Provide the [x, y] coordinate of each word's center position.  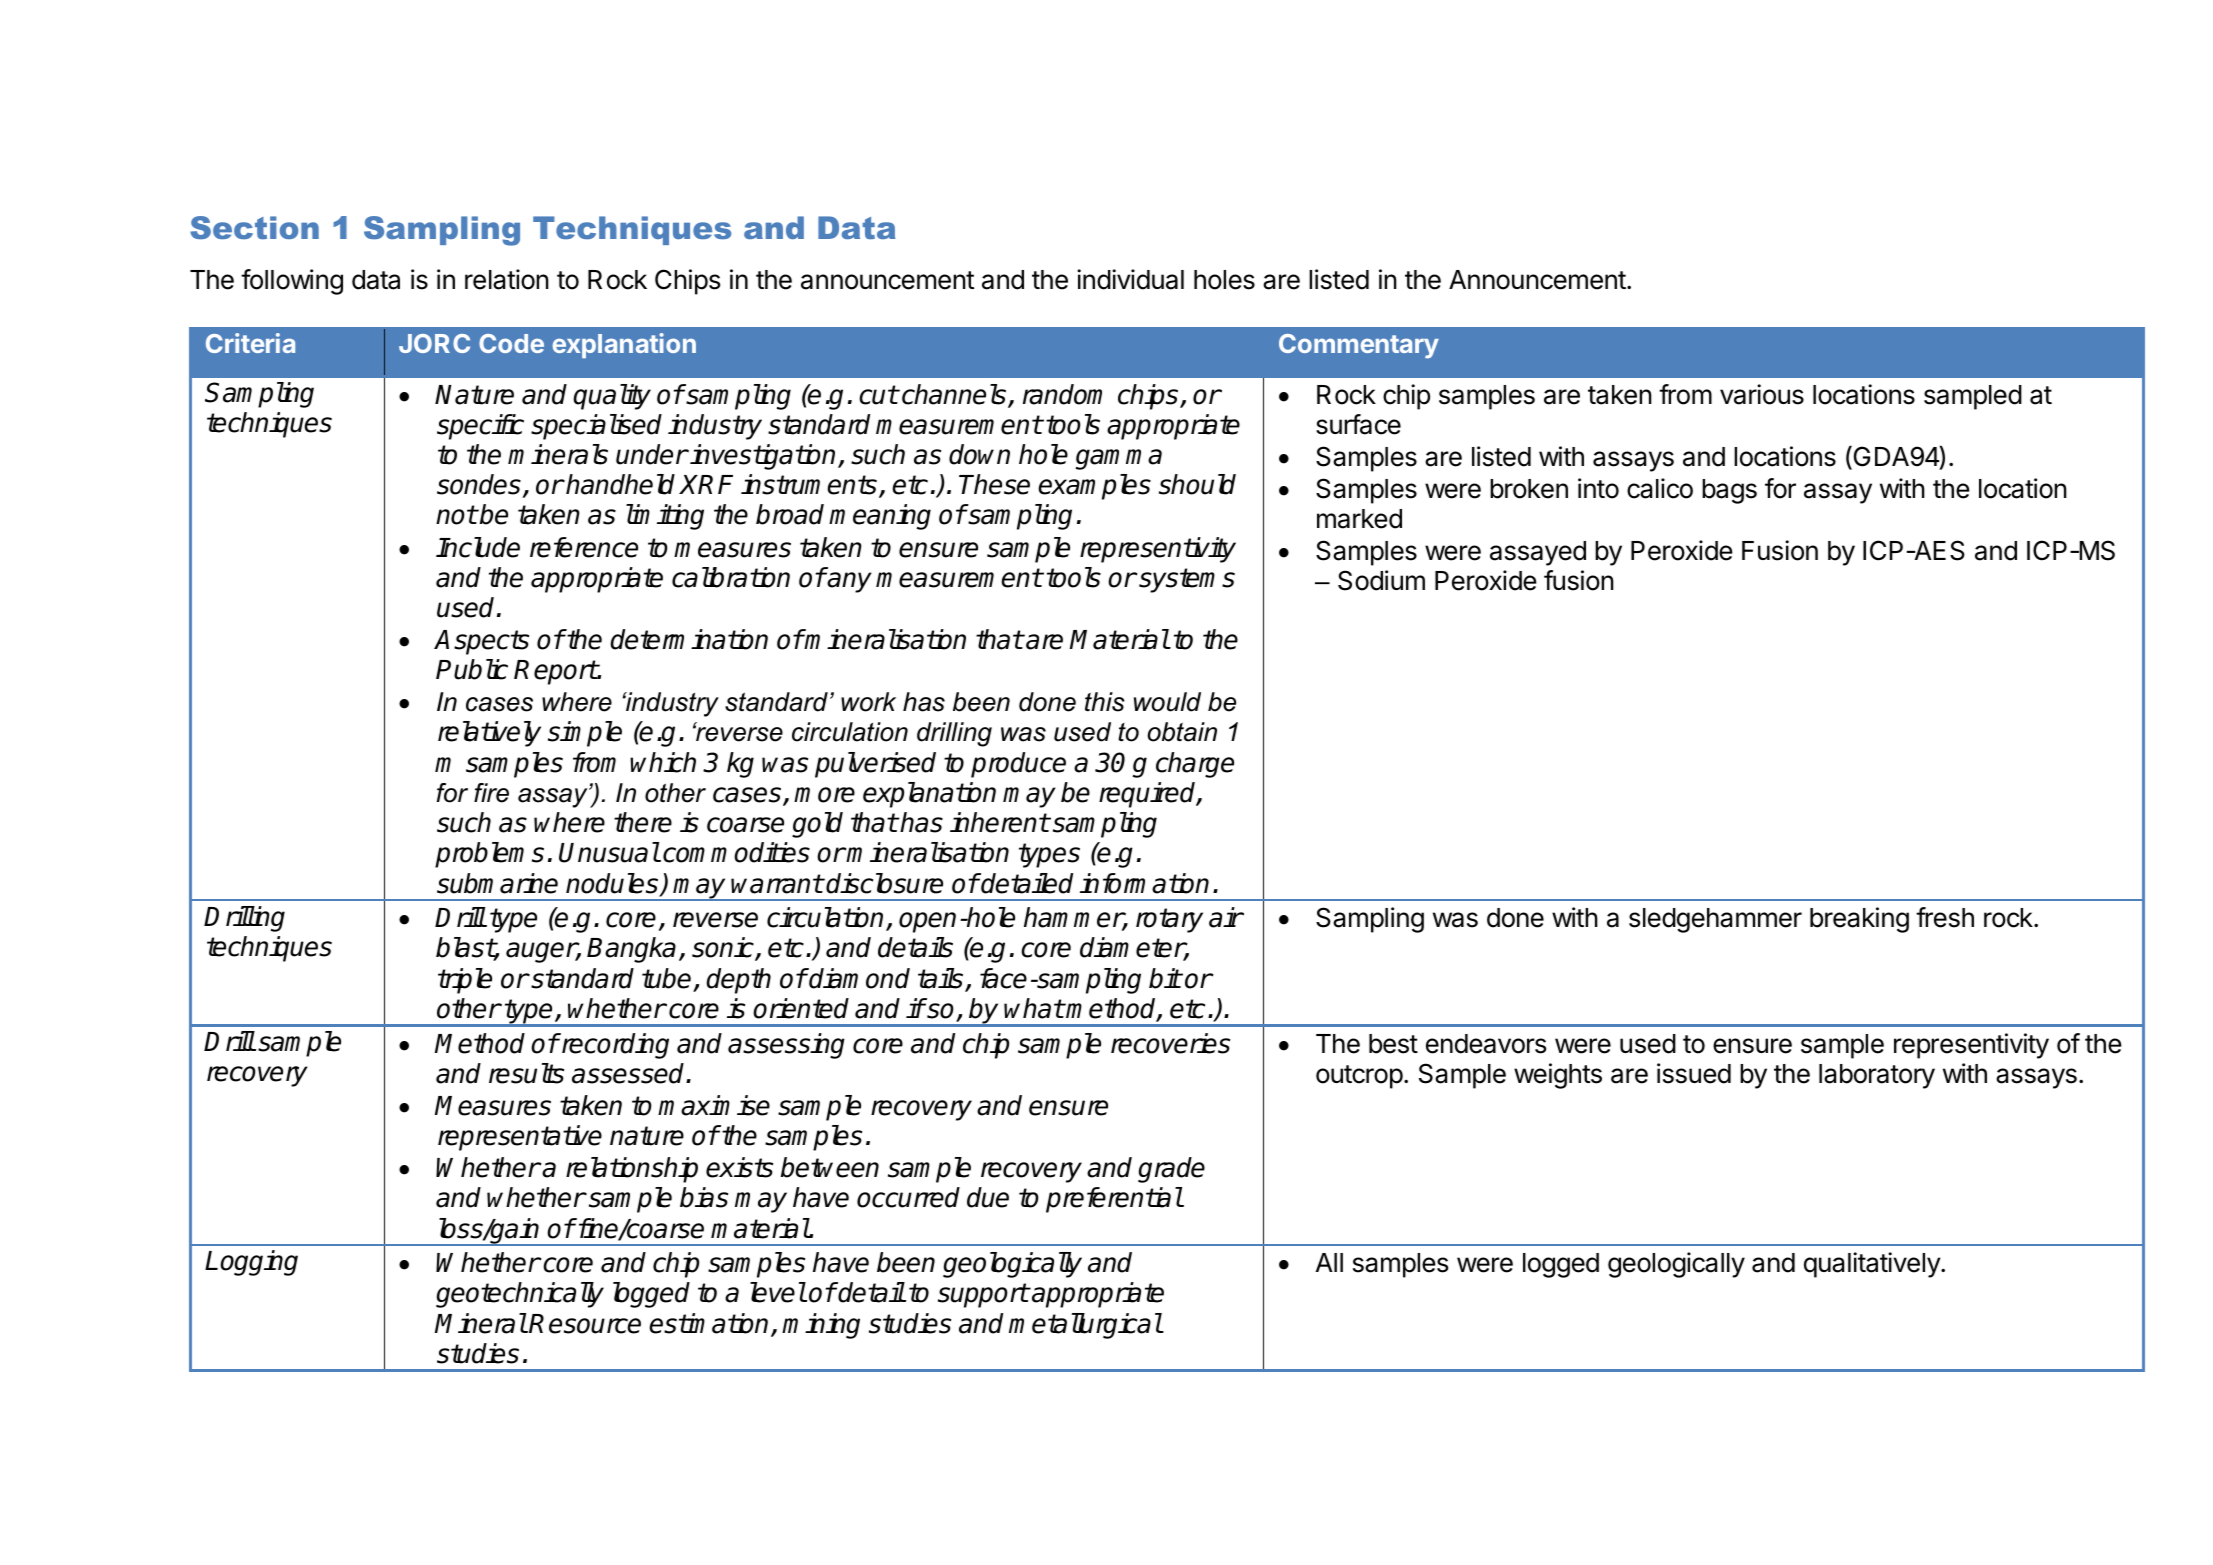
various [1762, 394]
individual [1130, 279]
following [292, 282]
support [983, 1295]
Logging [251, 1263]
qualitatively [1873, 1265]
